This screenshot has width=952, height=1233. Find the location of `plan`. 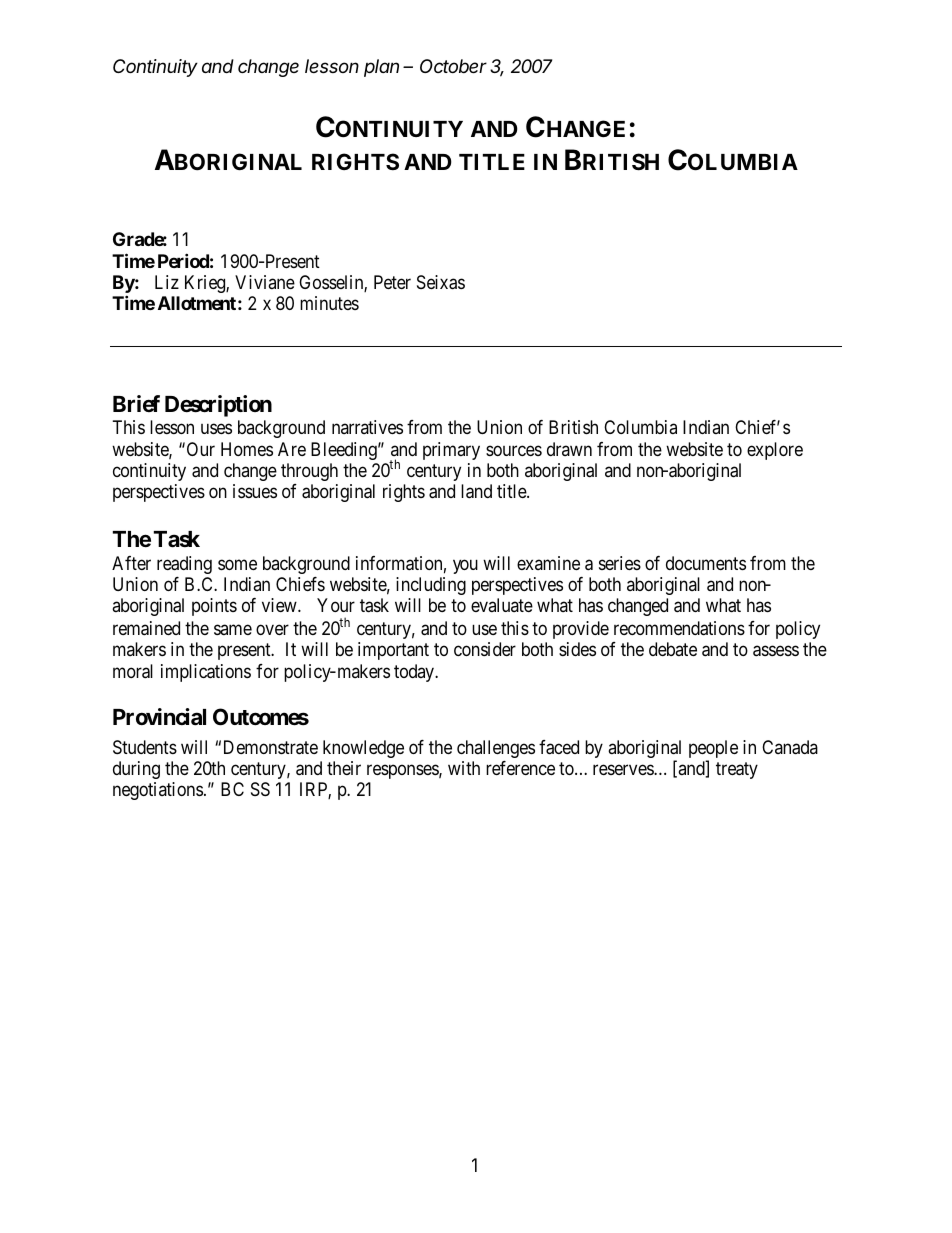

plan is located at coordinates (381, 68).
